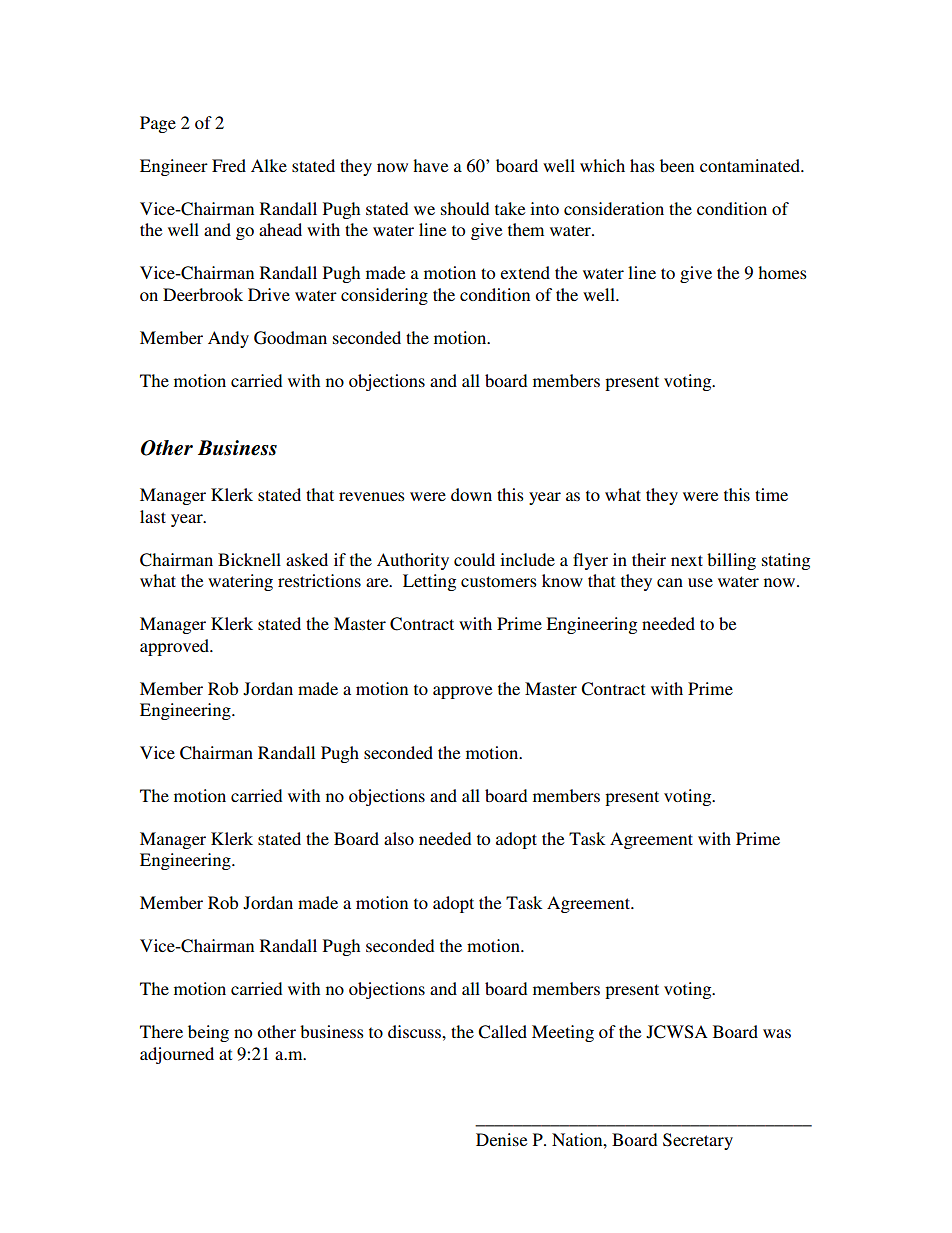 Image resolution: width=952 pixels, height=1233 pixels. What do you see at coordinates (499, 581) in the document?
I see `customers` at bounding box center [499, 581].
